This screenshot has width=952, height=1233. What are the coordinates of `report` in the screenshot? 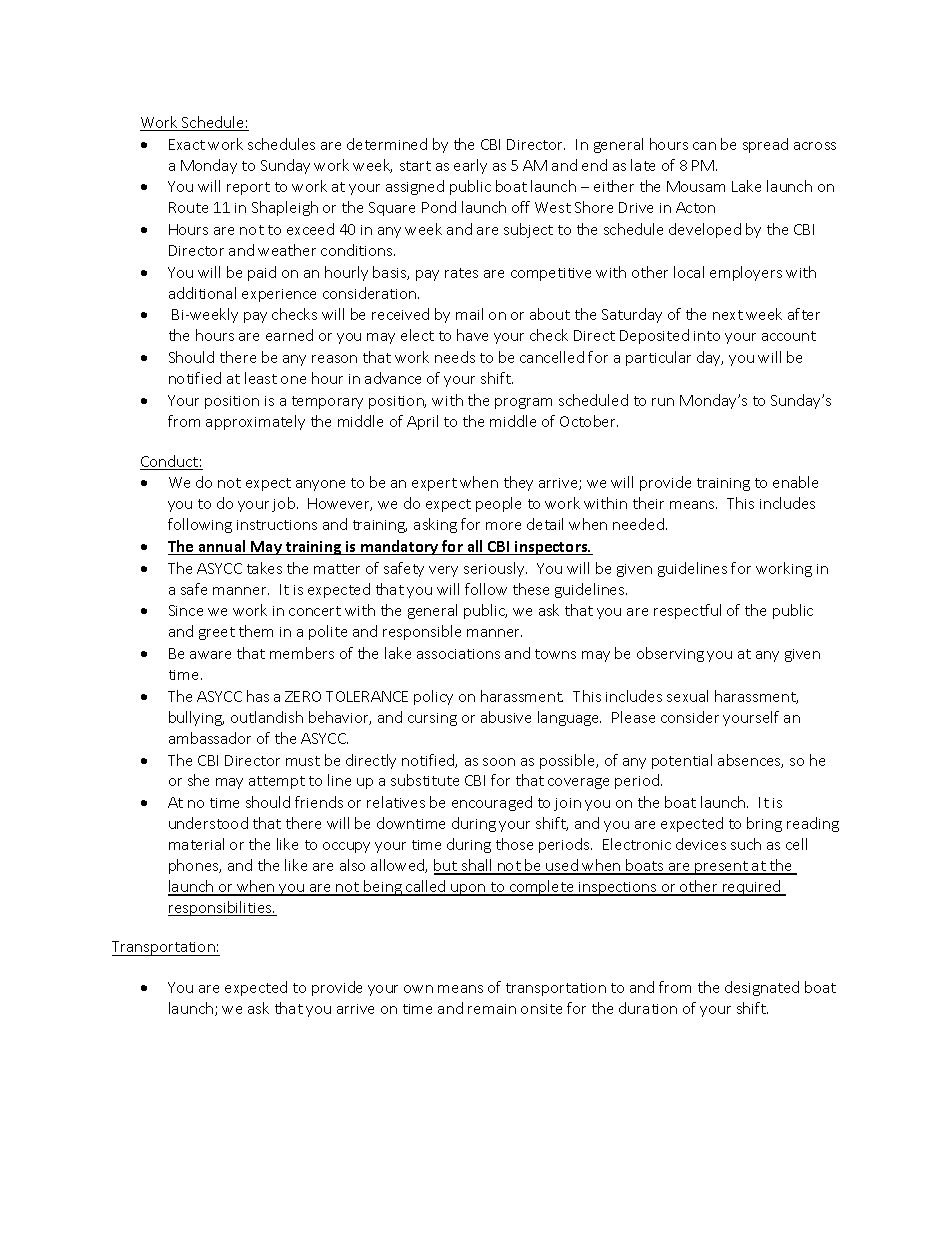 It's located at (248, 188).
